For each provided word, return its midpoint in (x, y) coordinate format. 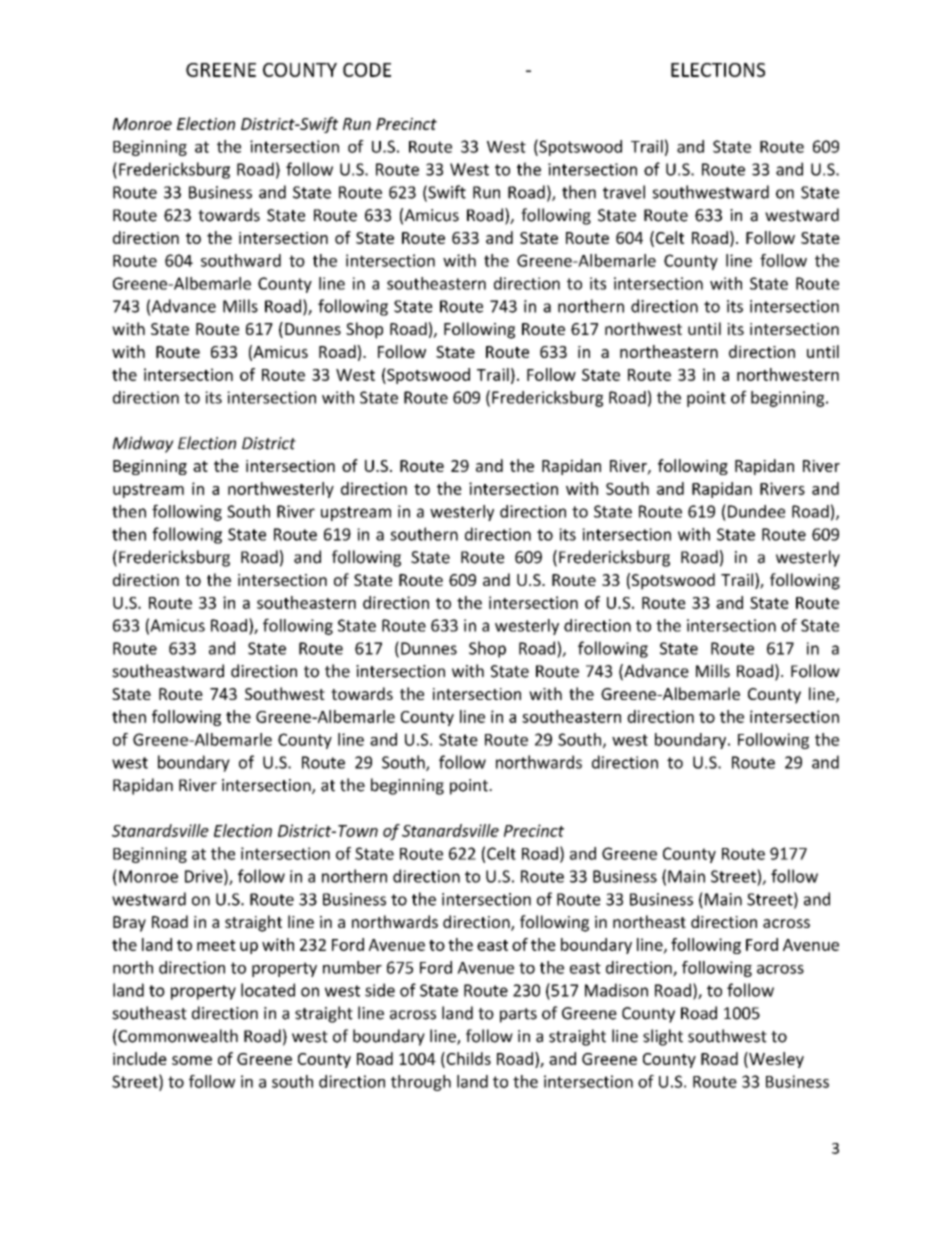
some (192, 1060)
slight (663, 1037)
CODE (367, 70)
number (352, 967)
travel (624, 192)
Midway (143, 444)
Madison (616, 990)
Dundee (756, 511)
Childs (467, 1059)
